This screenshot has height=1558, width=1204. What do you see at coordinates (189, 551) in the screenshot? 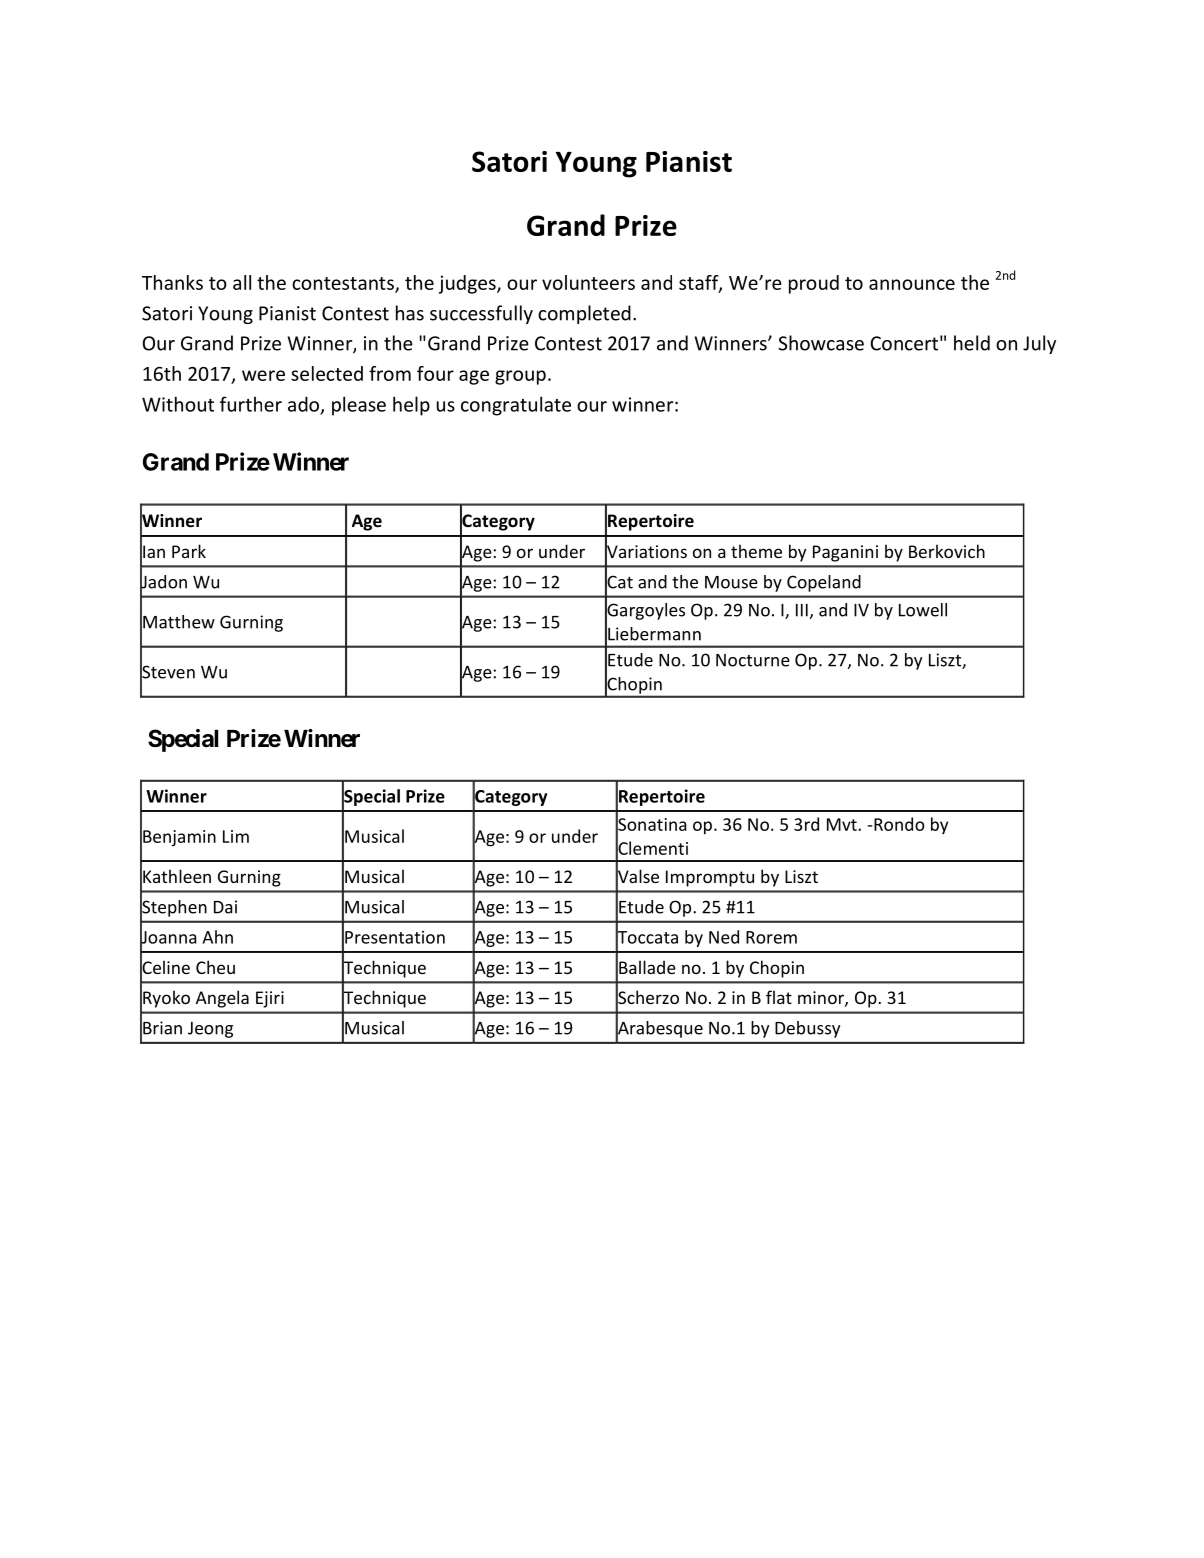
I see `Park` at bounding box center [189, 551].
